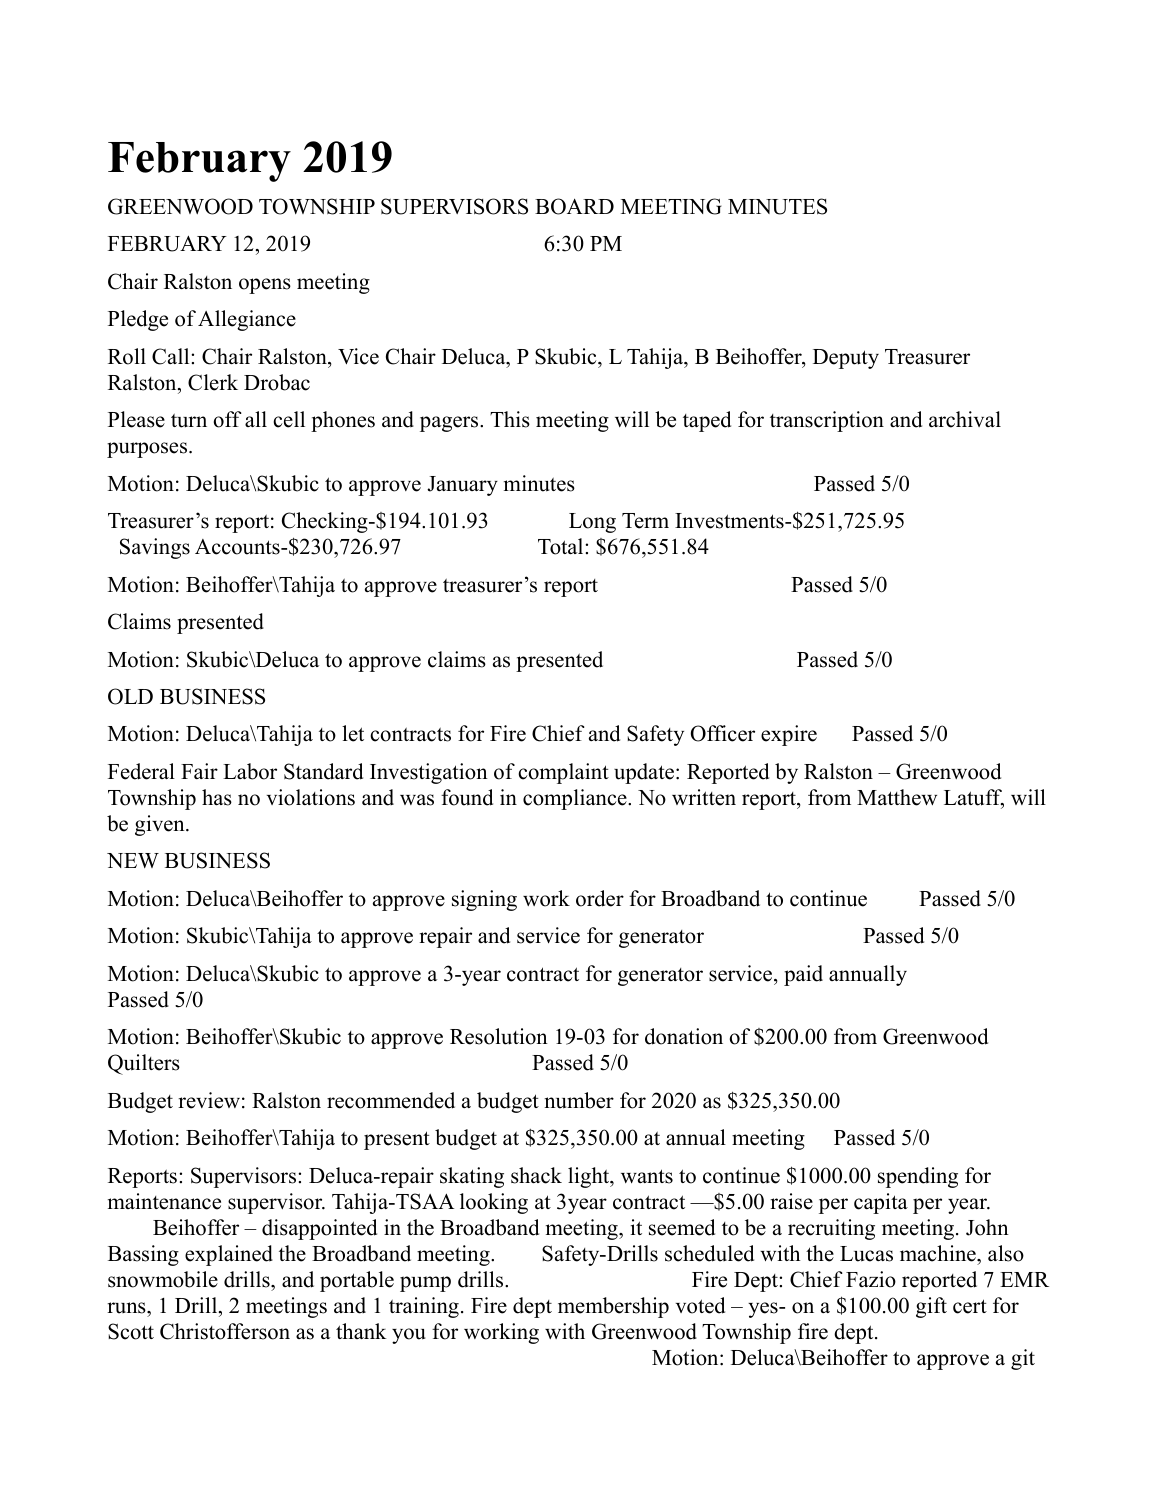 The height and width of the screenshot is (1497, 1157). What do you see at coordinates (250, 771) in the screenshot?
I see `Labor` at bounding box center [250, 771].
